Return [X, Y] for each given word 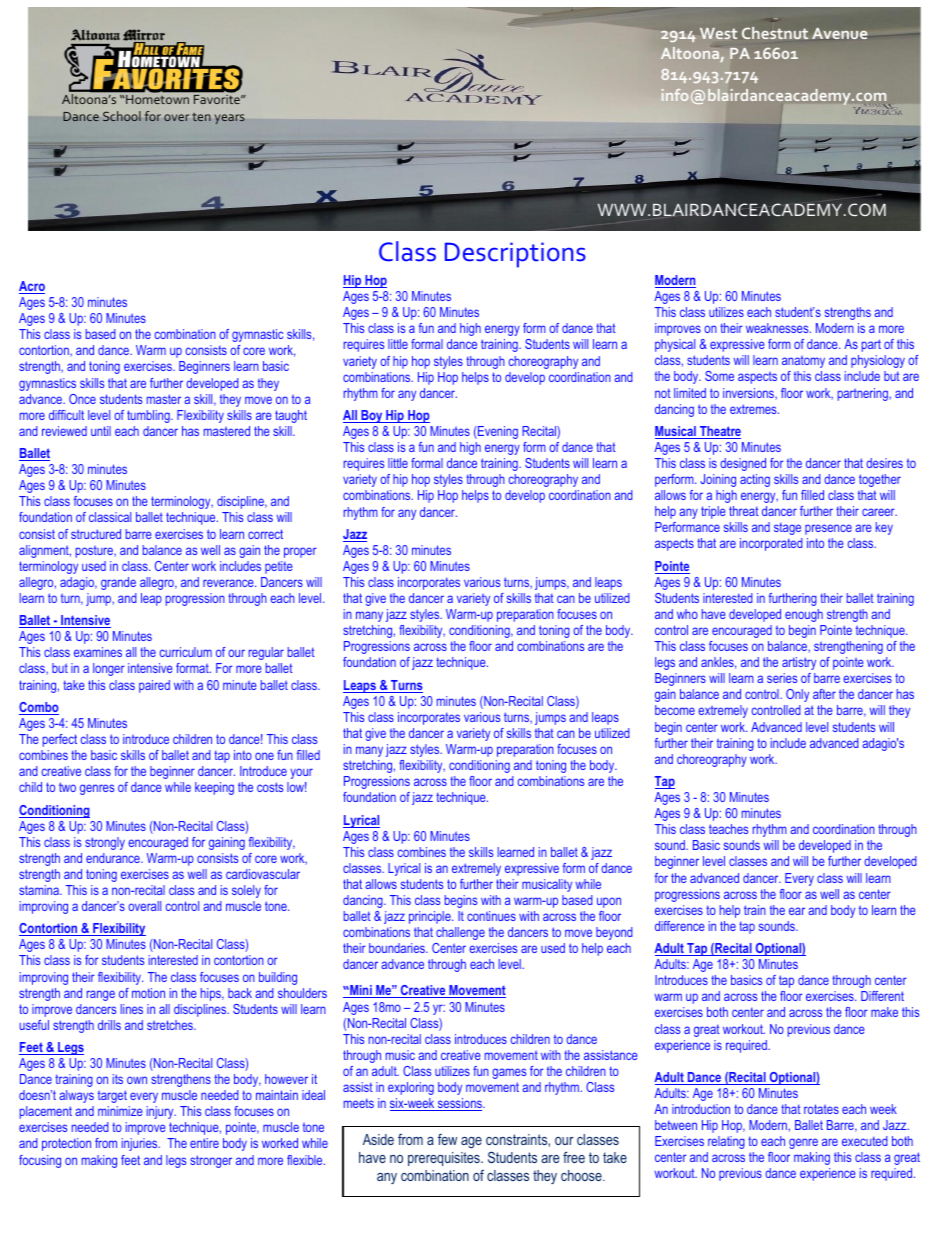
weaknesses [778, 328]
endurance [114, 858]
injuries [141, 1144]
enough [804, 615]
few [447, 1139]
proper [300, 552]
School [122, 116]
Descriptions [515, 255]
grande [118, 583]
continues [491, 916]
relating [726, 1142]
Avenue [840, 33]
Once [82, 399]
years [230, 119]
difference [680, 926]
